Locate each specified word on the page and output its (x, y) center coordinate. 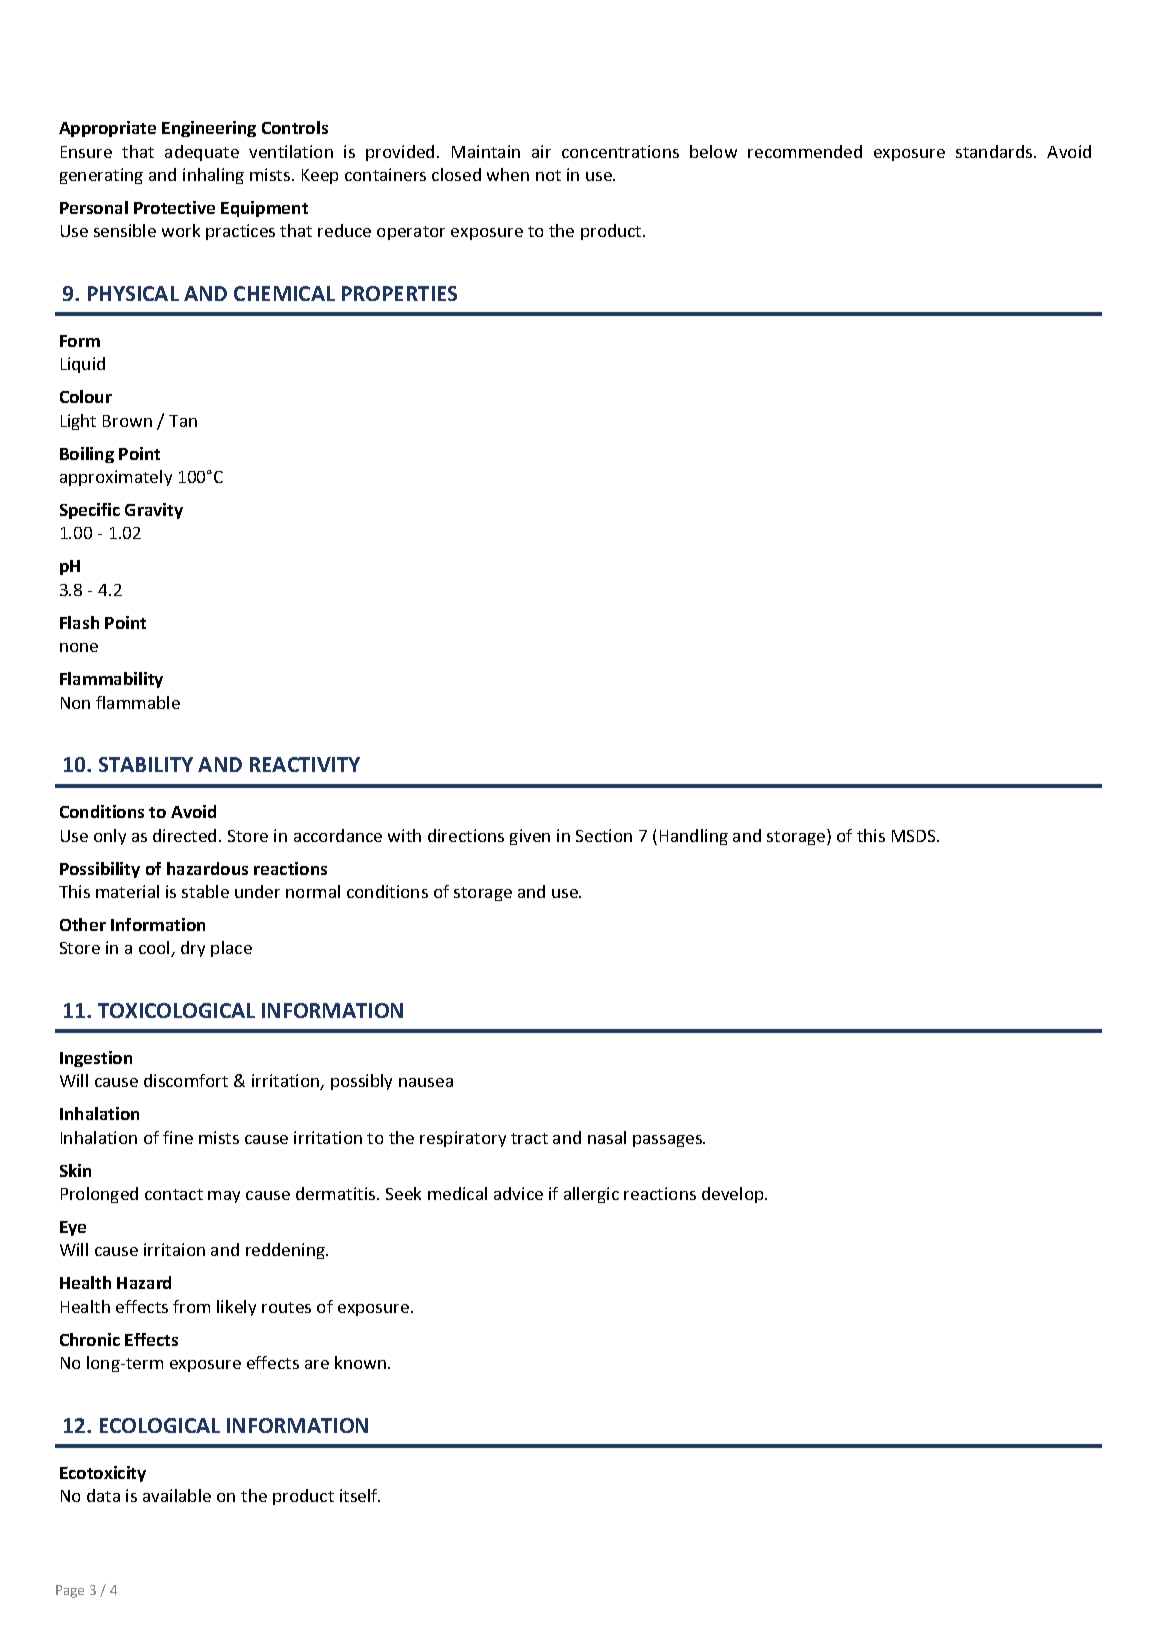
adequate (202, 153)
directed (184, 835)
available (177, 1495)
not (548, 175)
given (530, 837)
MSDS (915, 836)
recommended (805, 151)
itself (360, 1495)
